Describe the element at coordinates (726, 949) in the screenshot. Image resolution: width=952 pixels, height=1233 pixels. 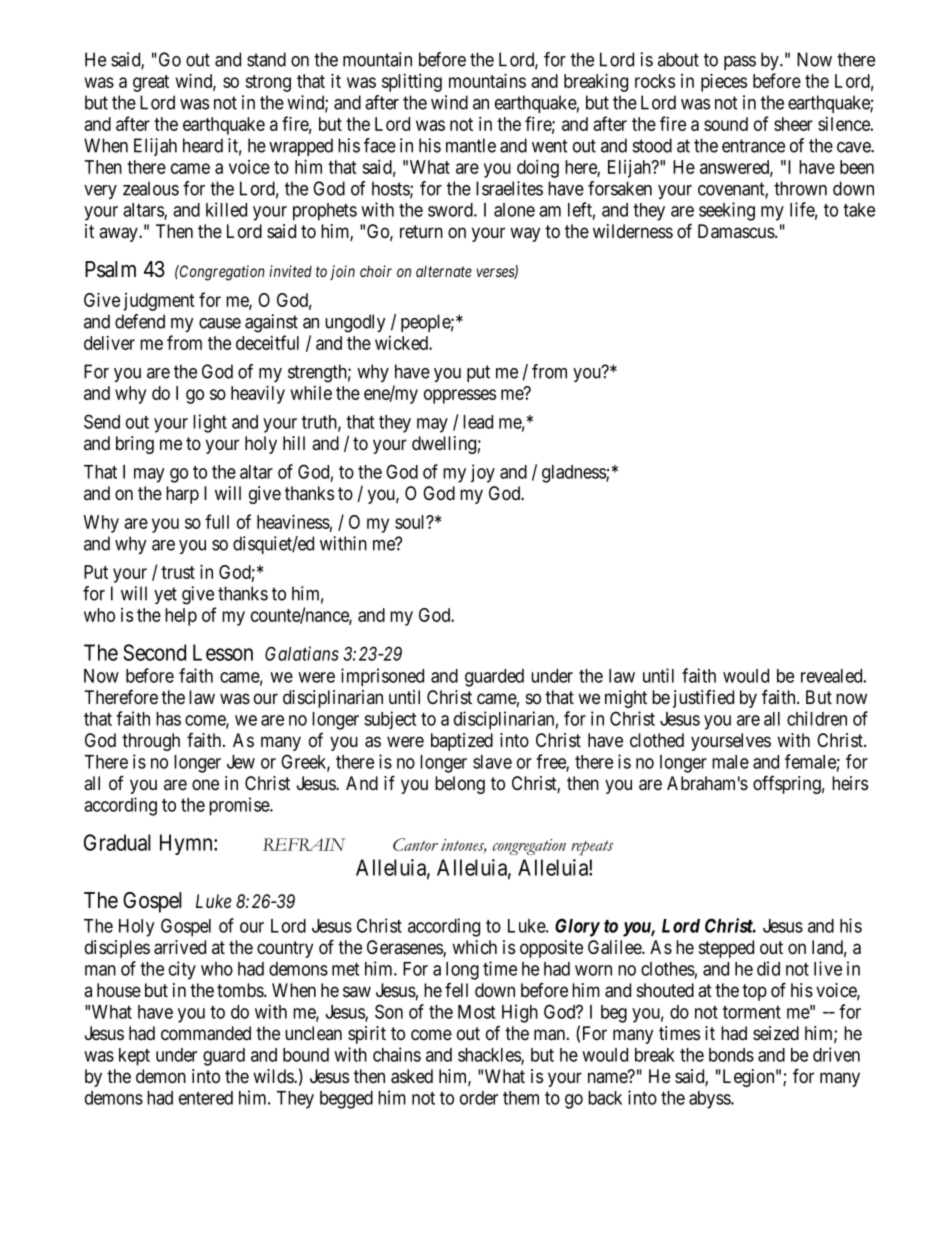
I see `stepped` at that location.
